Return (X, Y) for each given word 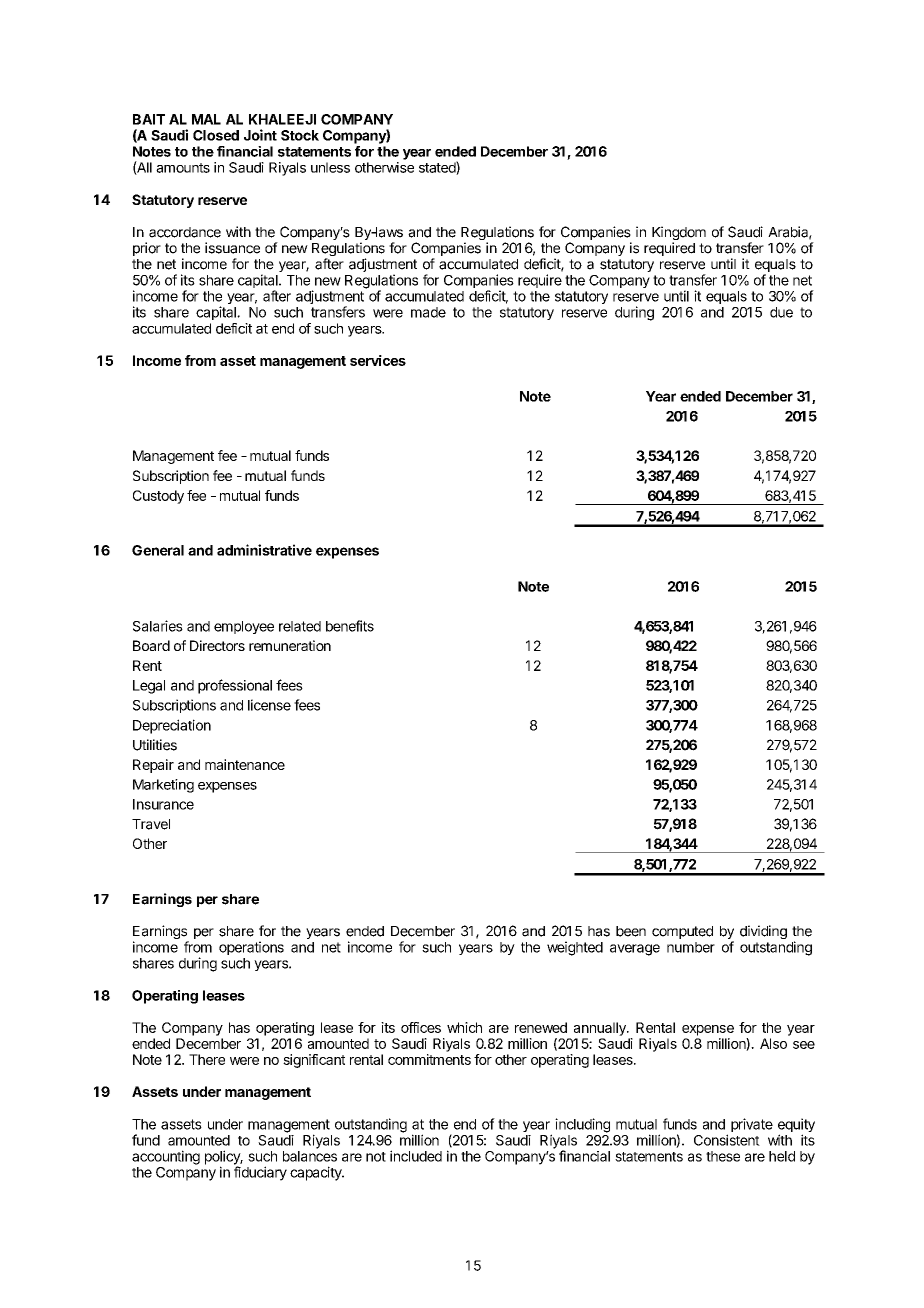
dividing (763, 932)
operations (251, 948)
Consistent (727, 1140)
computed (682, 932)
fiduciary (260, 1173)
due (781, 312)
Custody (158, 497)
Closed (216, 135)
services (378, 360)
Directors (217, 645)
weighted (575, 948)
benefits (350, 626)
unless (330, 167)
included (416, 1156)
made (428, 312)
